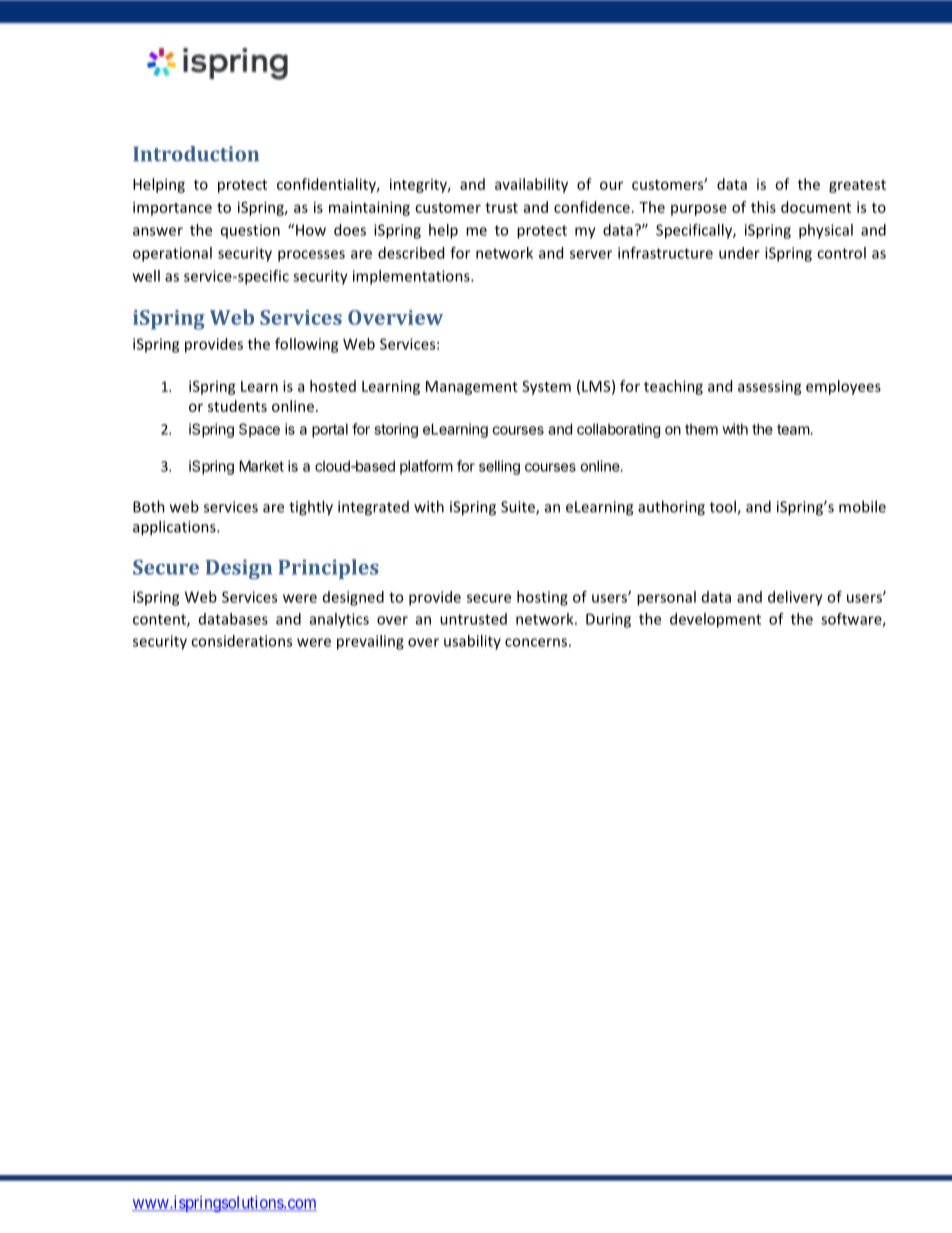 This screenshot has width=952, height=1233. What do you see at coordinates (196, 154) in the screenshot?
I see `Introduction` at bounding box center [196, 154].
